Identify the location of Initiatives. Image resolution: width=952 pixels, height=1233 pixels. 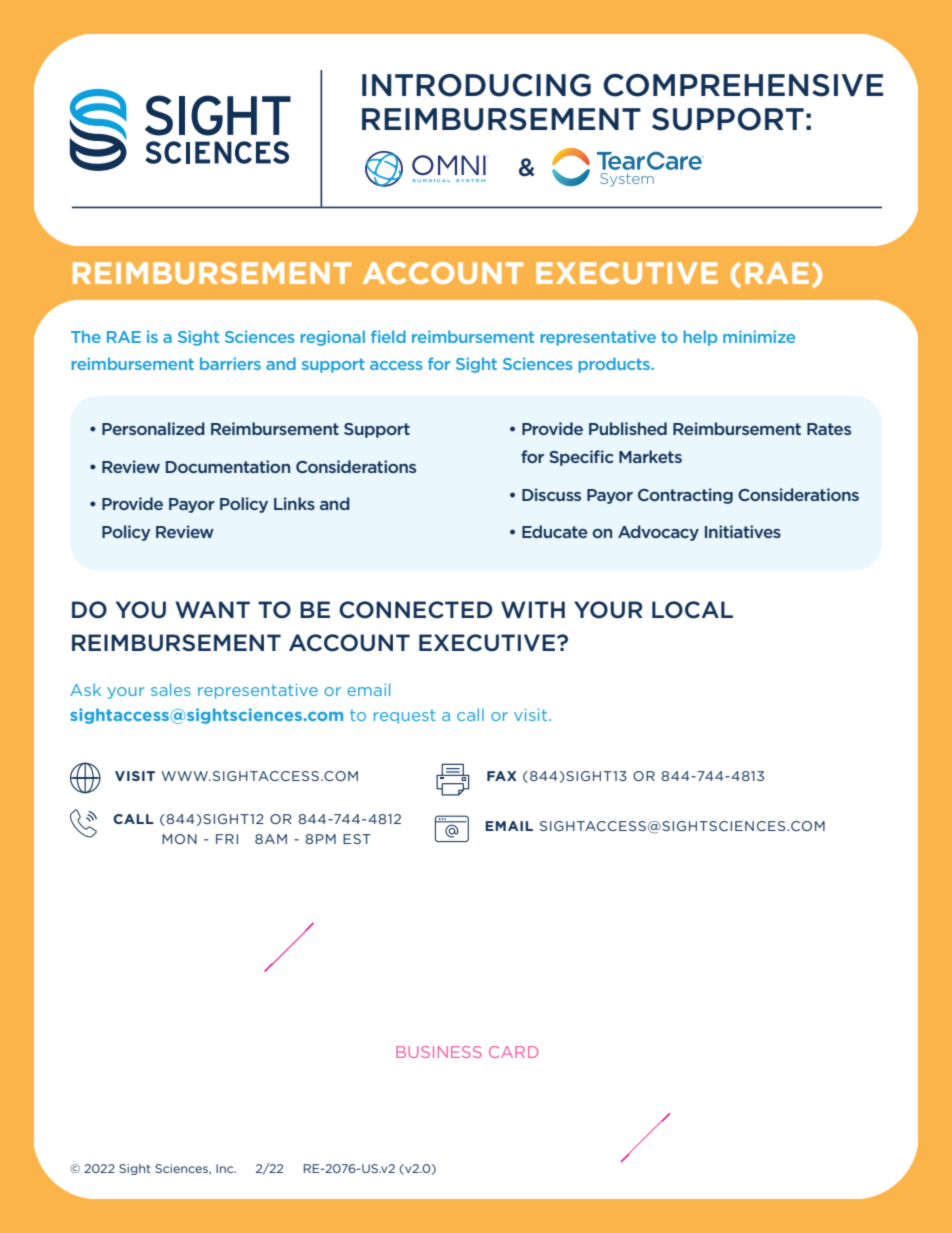
(743, 531).
